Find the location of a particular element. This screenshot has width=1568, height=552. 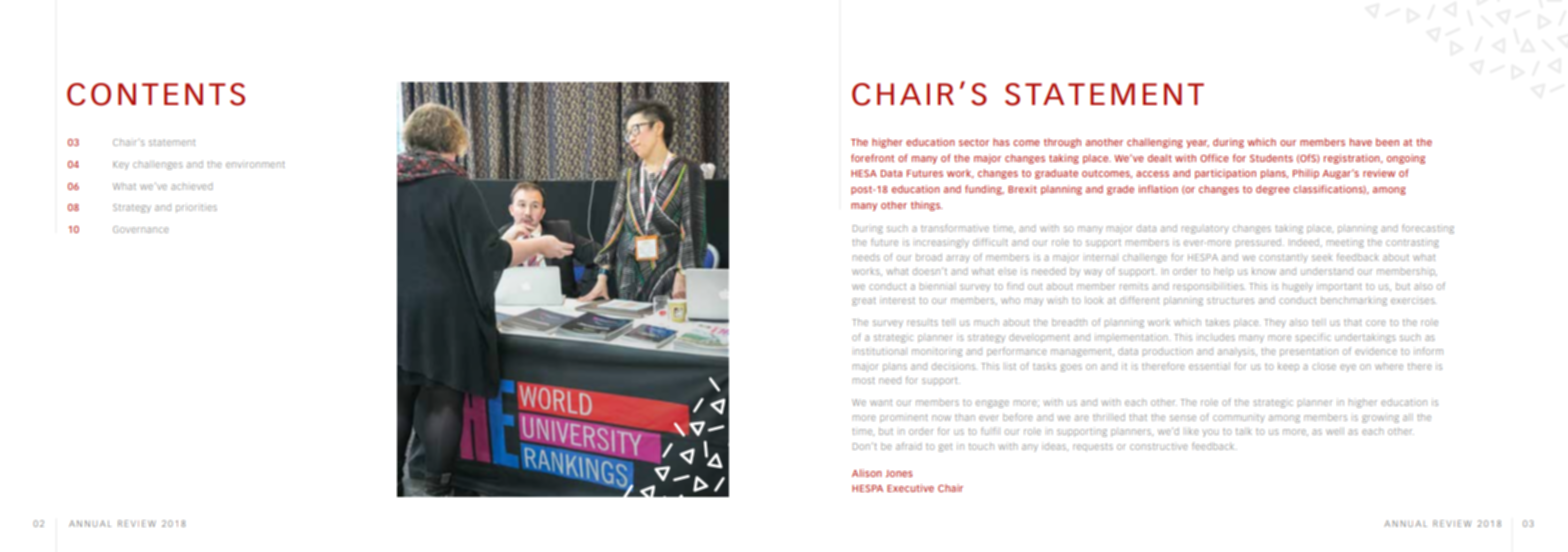

CONTENTS is located at coordinates (156, 94).
